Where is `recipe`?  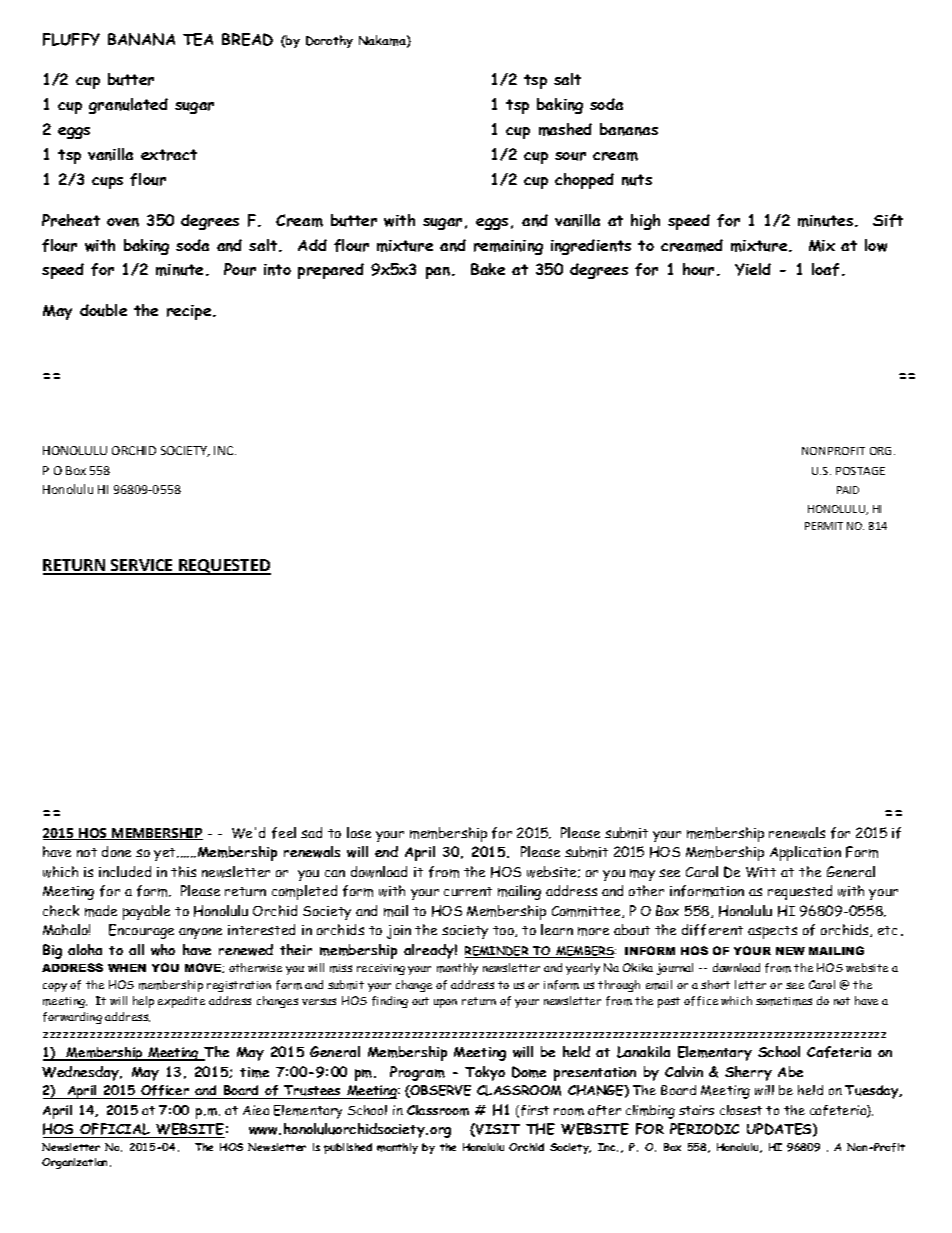 recipe is located at coordinates (190, 312).
